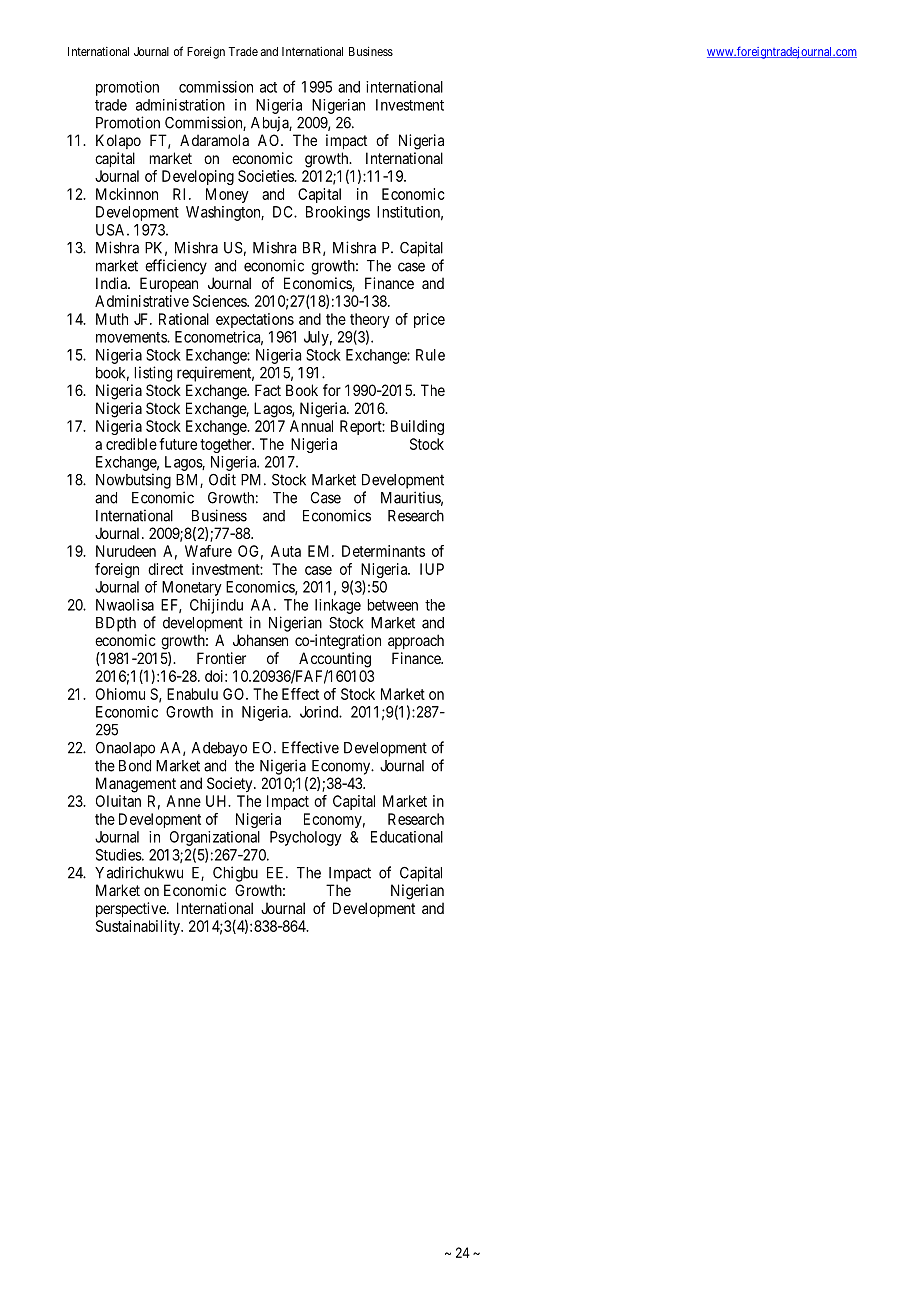 The width and height of the page is (924, 1307). Describe the element at coordinates (132, 909) in the page. I see `perspective` at that location.
